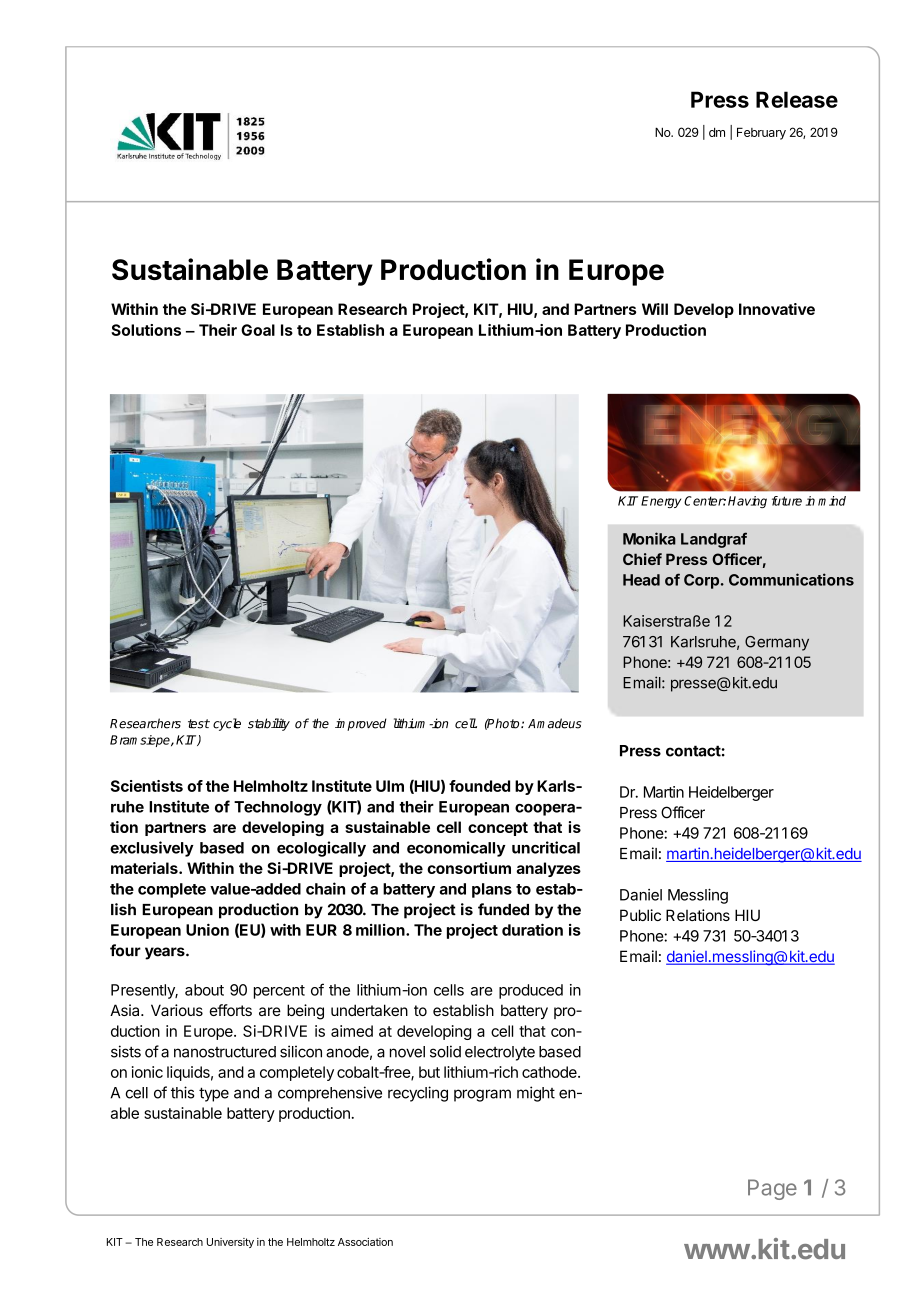  I want to click on Goal, so click(258, 330).
